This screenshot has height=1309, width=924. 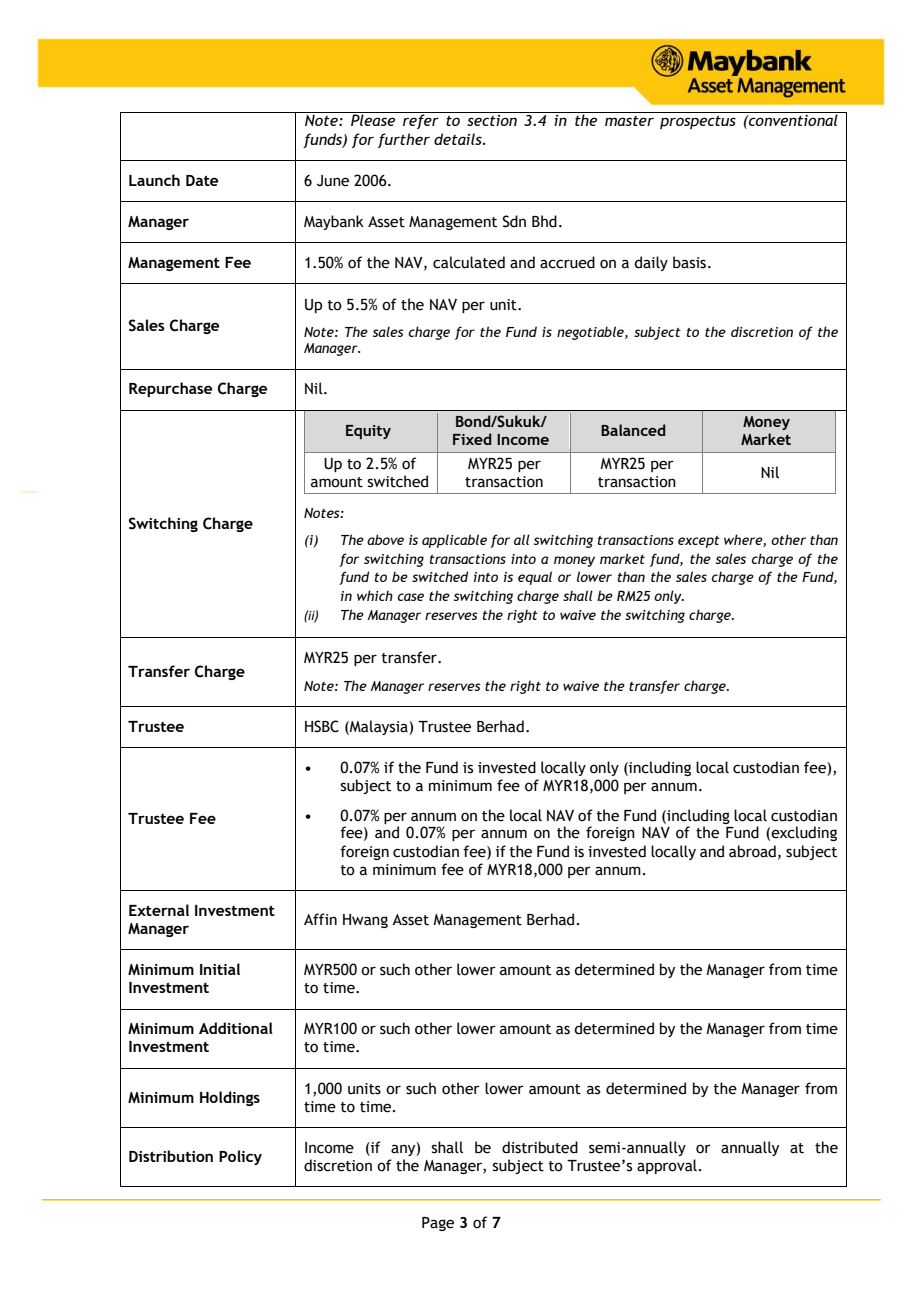 I want to click on Policy, so click(x=240, y=1157).
